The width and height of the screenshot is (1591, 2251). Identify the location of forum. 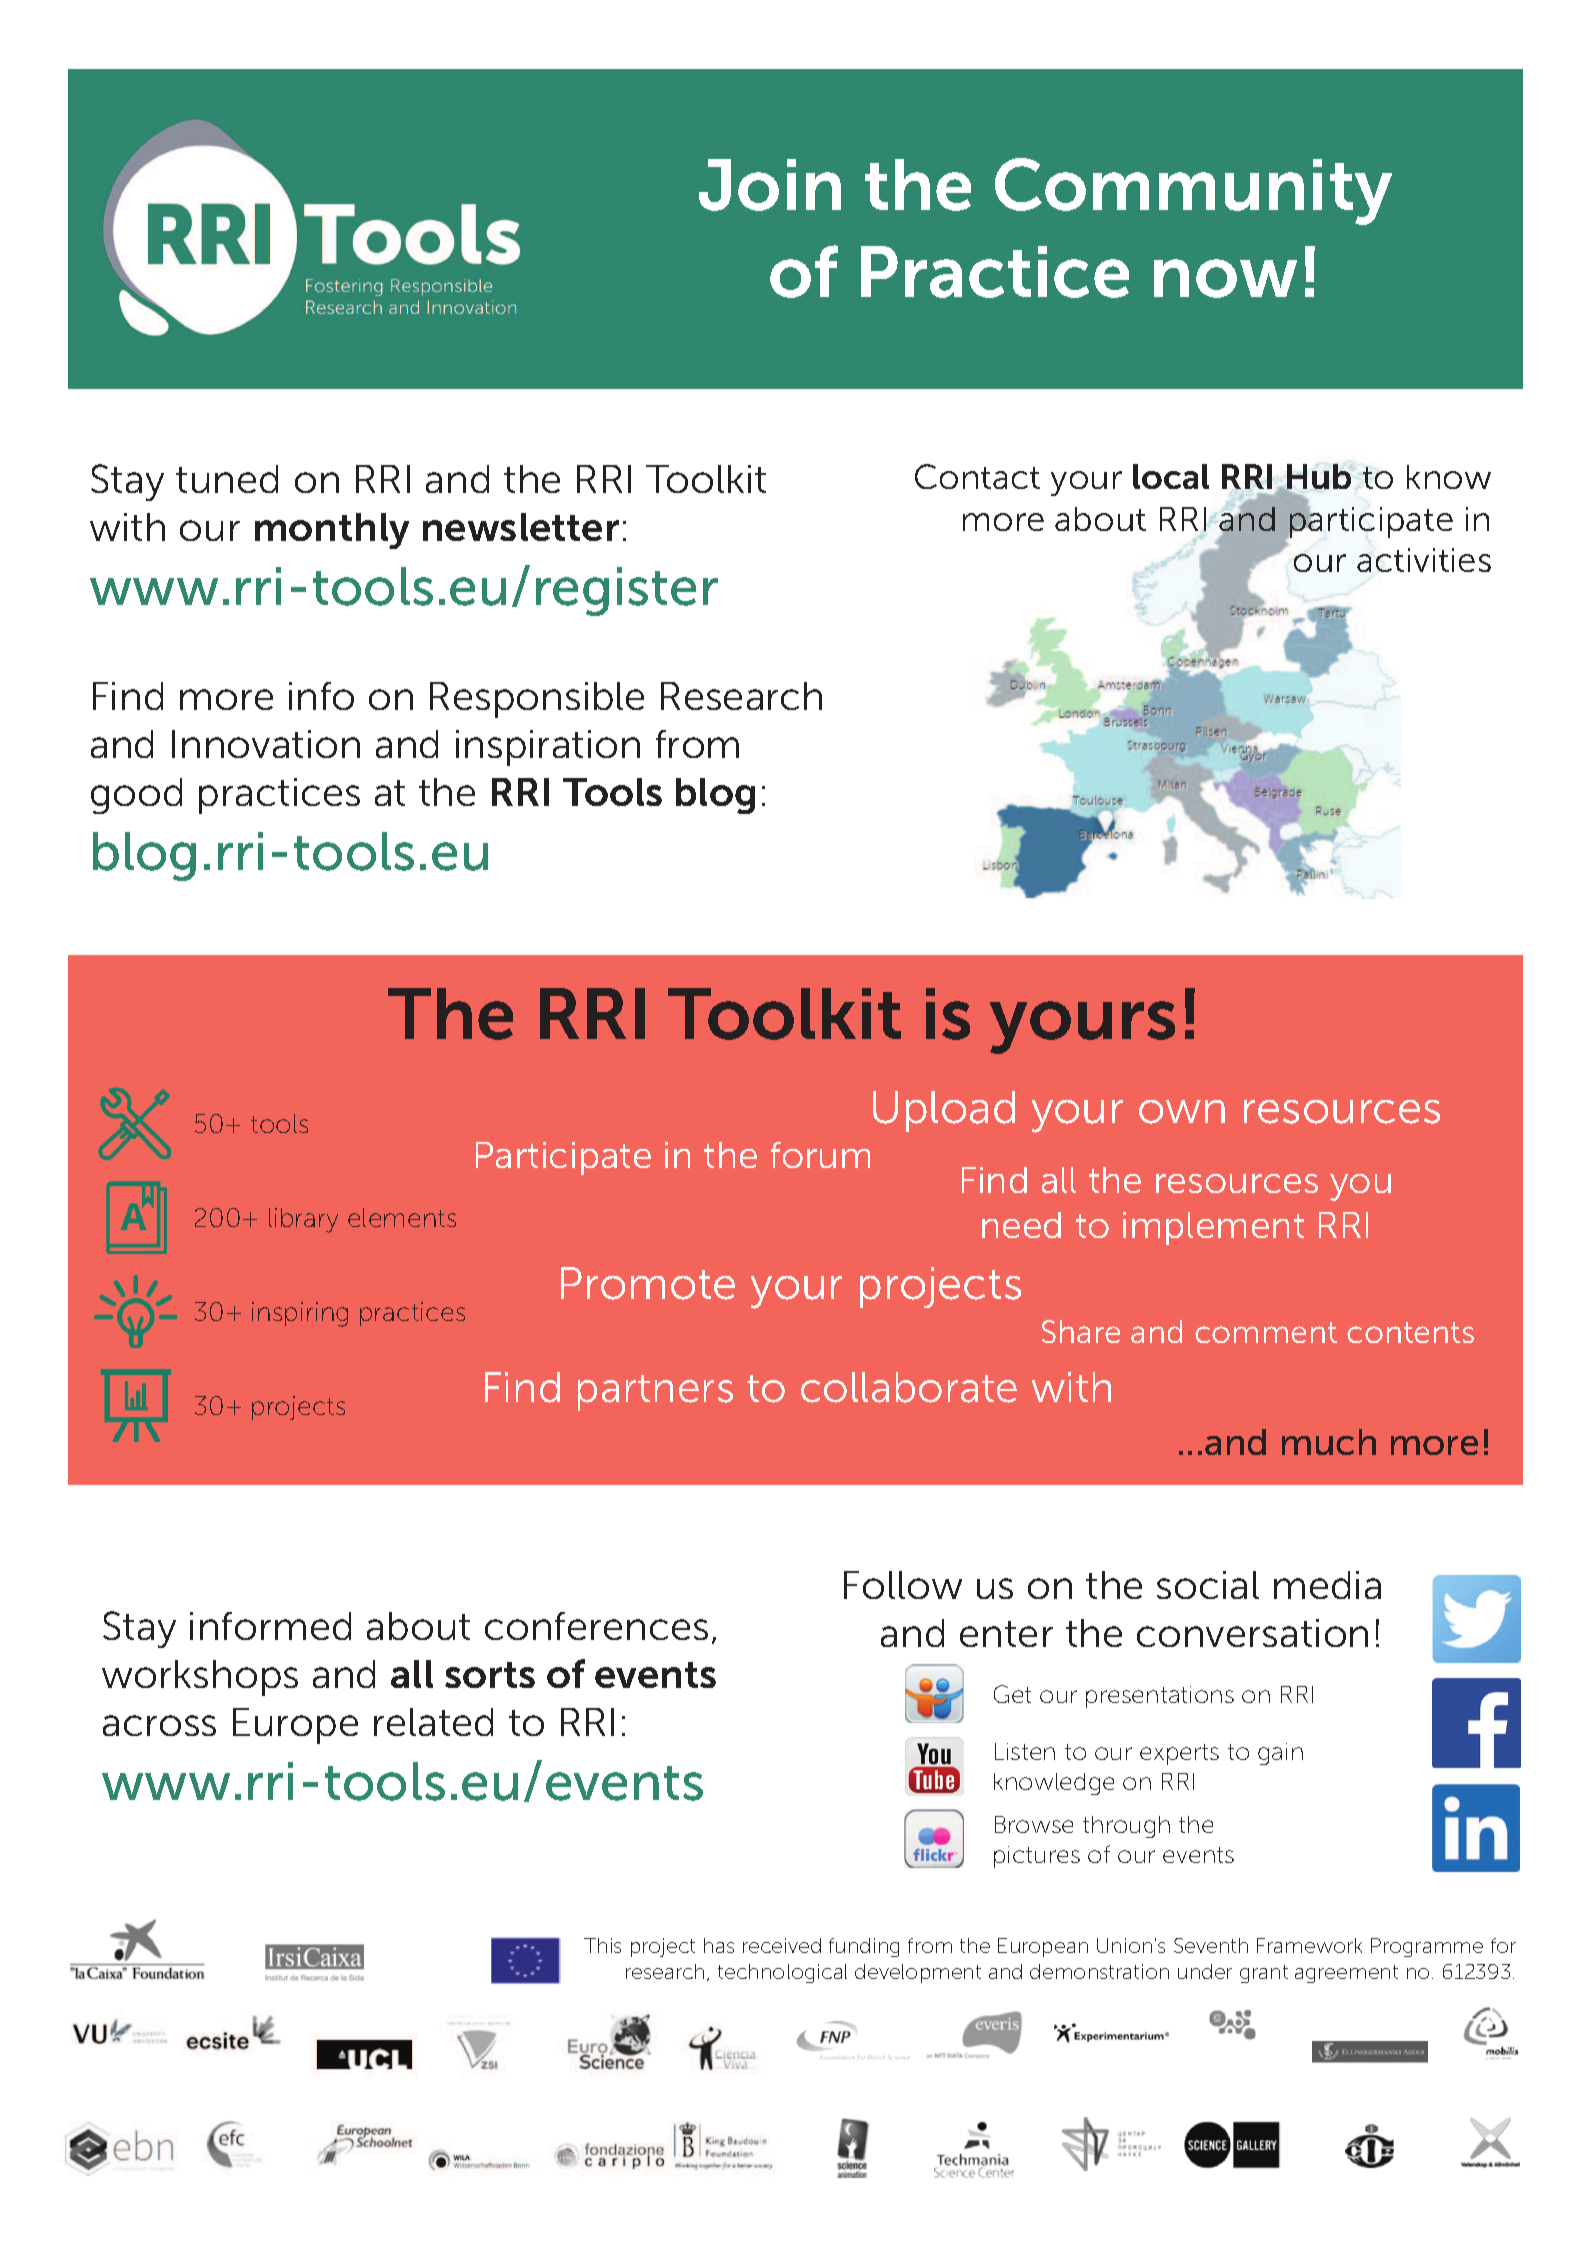
(820, 1155).
